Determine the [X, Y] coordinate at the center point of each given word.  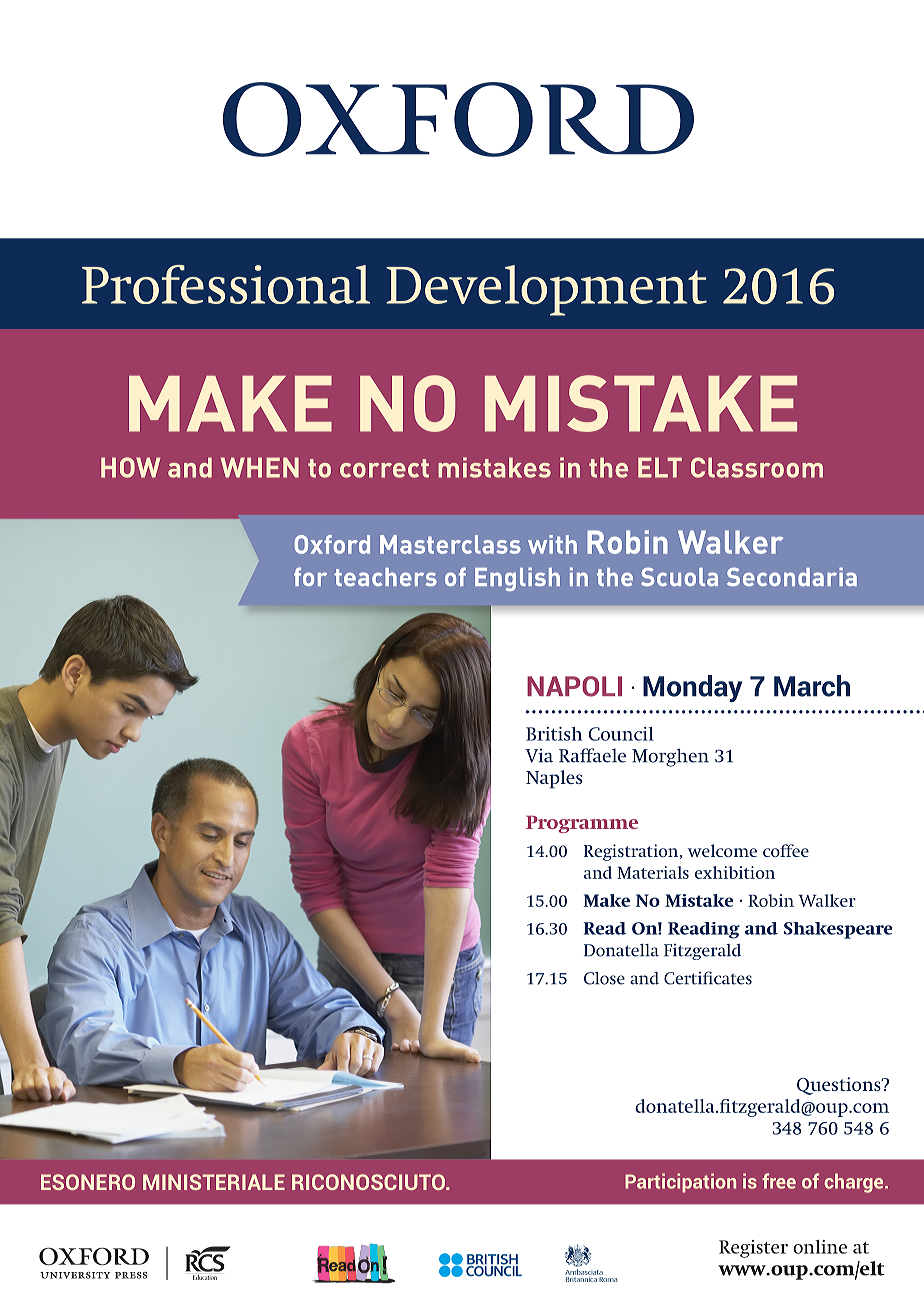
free [779, 1181]
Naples [554, 779]
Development [546, 290]
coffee [786, 850]
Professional [226, 284]
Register [753, 1249]
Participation [680, 1183]
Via [539, 755]
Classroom [757, 467]
